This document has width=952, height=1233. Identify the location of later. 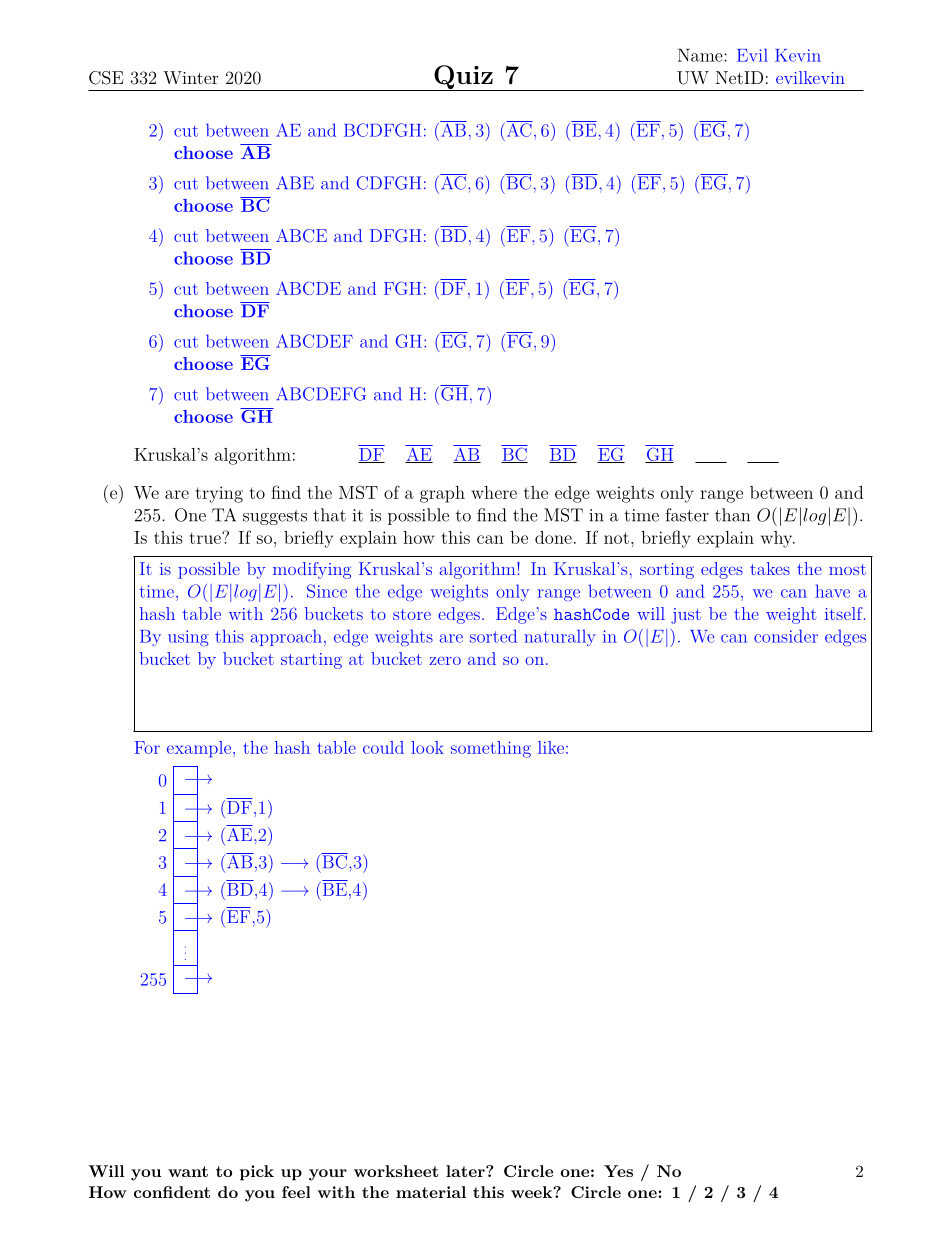
(466, 1171).
